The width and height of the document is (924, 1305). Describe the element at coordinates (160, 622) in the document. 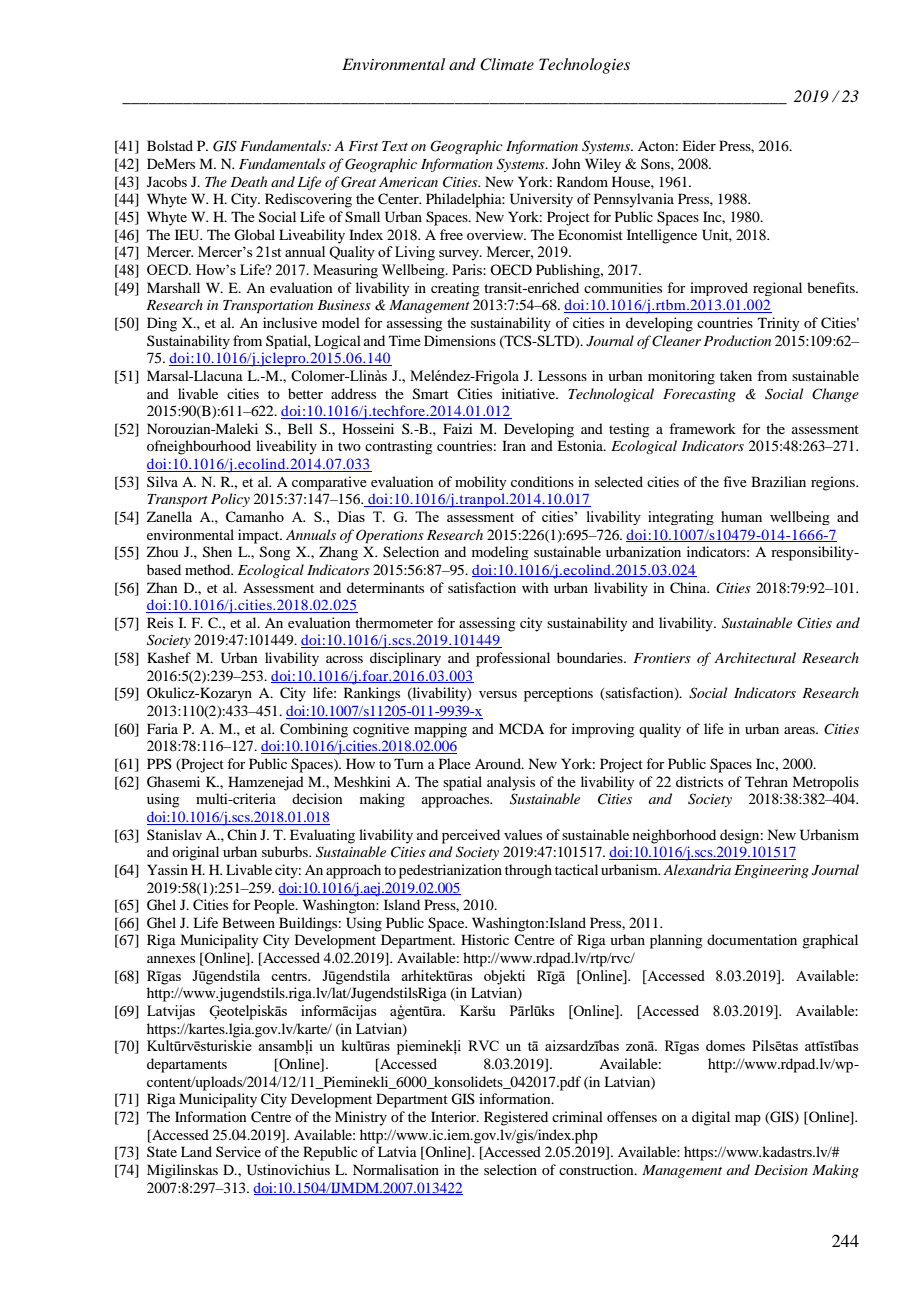

I see `Reis` at that location.
